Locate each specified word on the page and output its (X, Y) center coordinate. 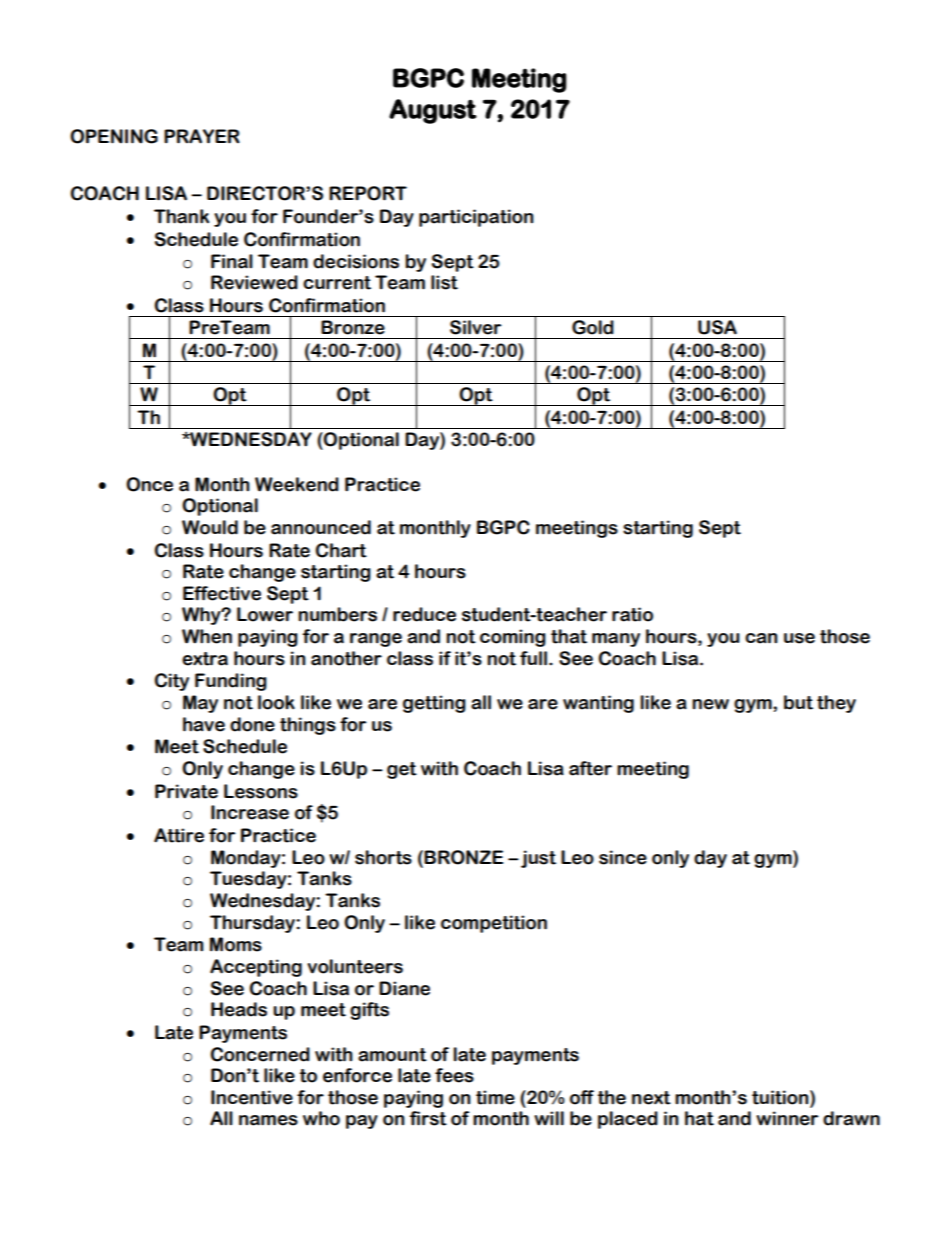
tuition (781, 1097)
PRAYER (202, 136)
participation (476, 218)
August (433, 111)
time (495, 1097)
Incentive (252, 1097)
